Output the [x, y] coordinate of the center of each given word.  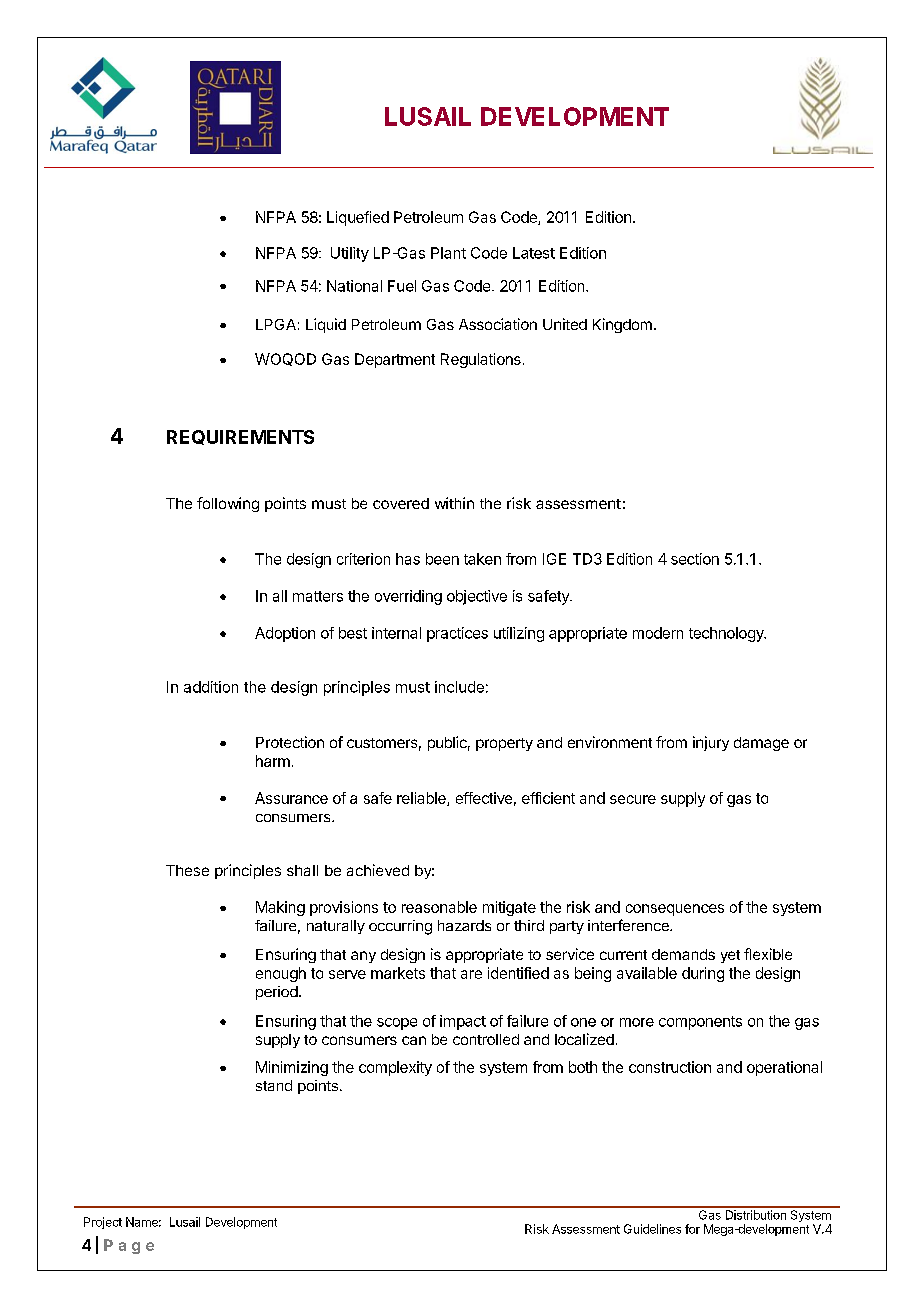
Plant [448, 253]
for [692, 1229]
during [703, 974]
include [459, 687]
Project [103, 1223]
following [228, 504]
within [454, 503]
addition [211, 687]
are [471, 974]
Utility [350, 254]
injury [711, 743]
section [695, 559]
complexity [395, 1068]
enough [281, 974]
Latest [534, 253]
